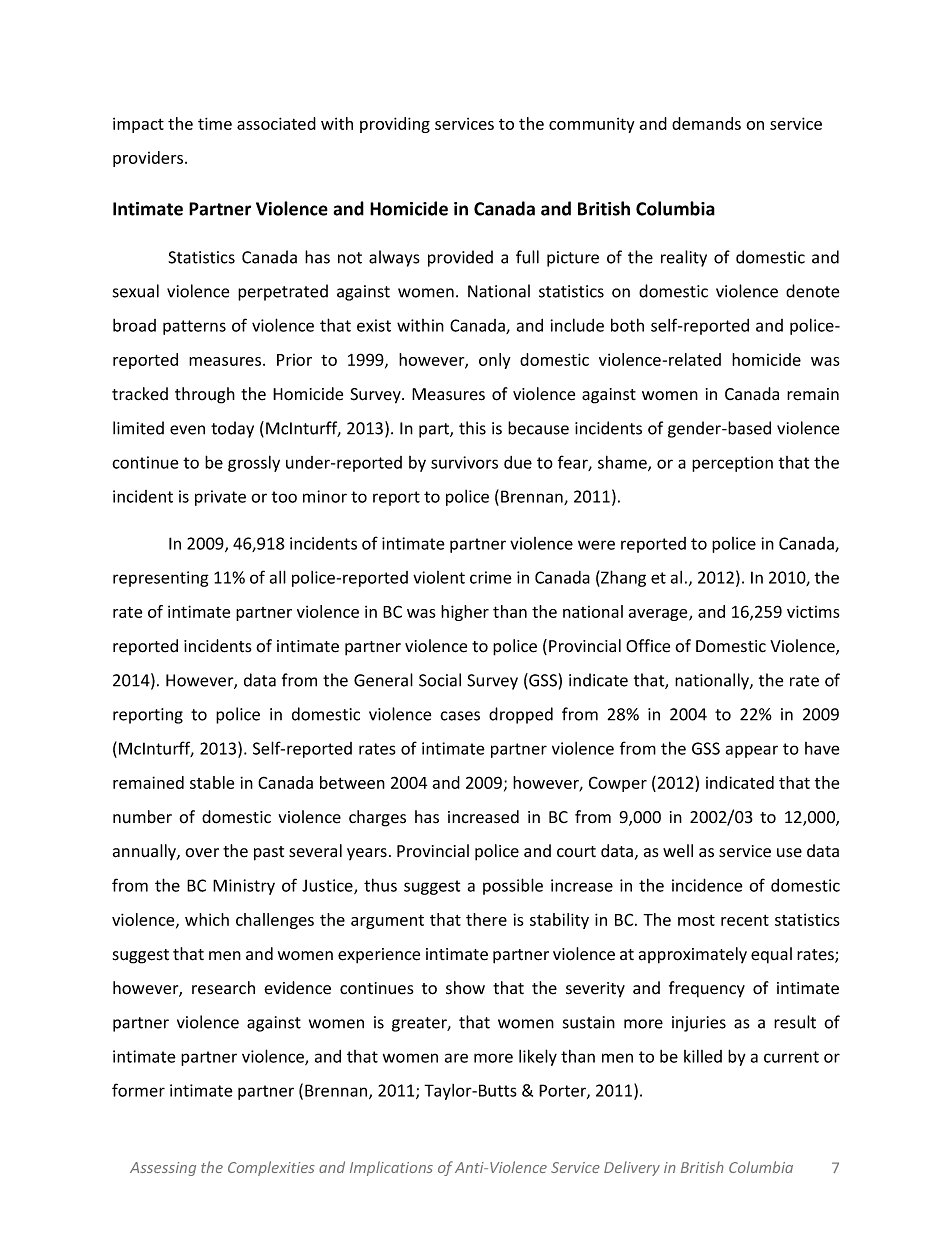 The width and height of the screenshot is (952, 1233). I want to click on reality, so click(684, 258).
